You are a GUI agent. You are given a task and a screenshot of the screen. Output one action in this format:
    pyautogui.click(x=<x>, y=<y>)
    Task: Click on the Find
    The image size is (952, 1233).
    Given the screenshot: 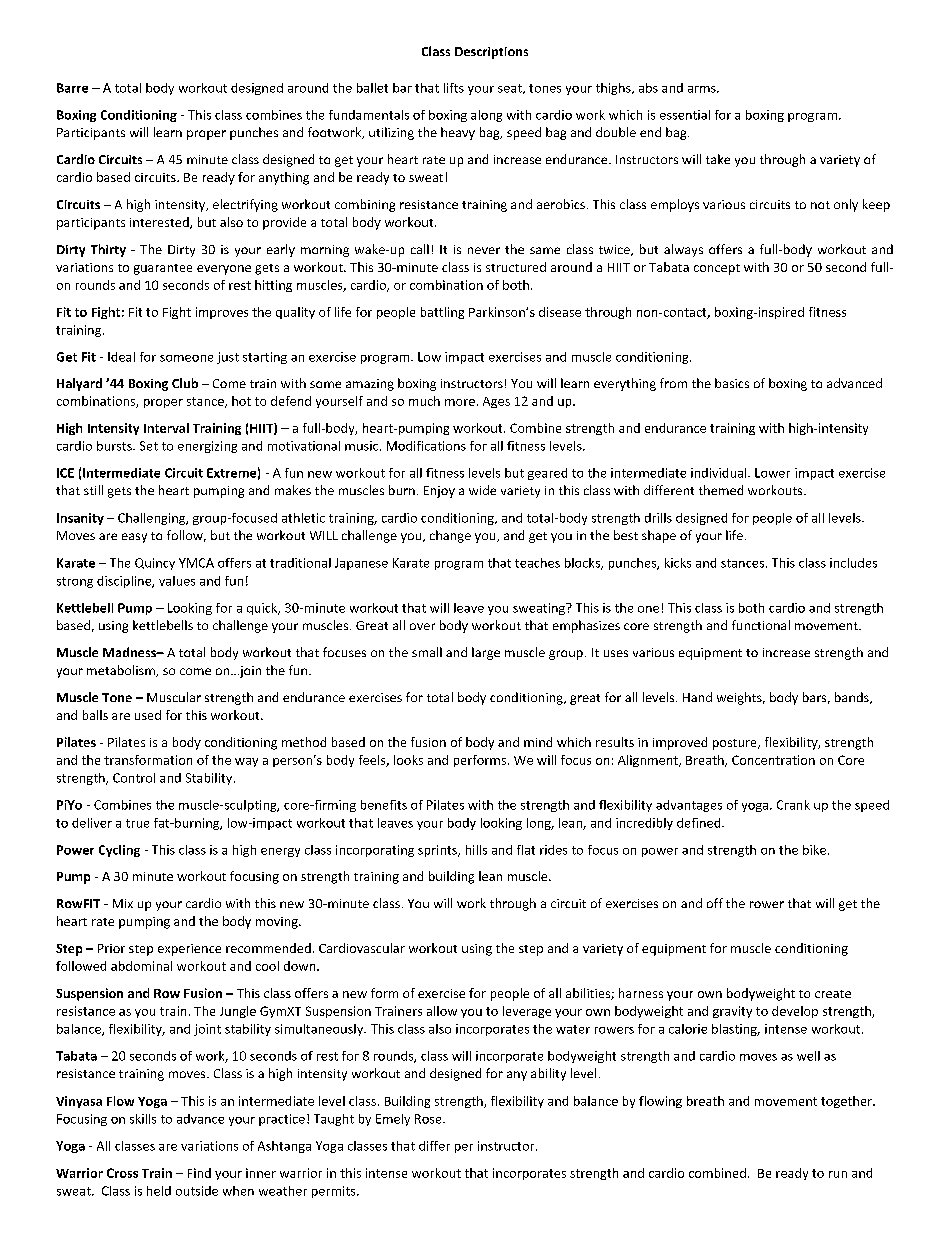 What is the action you would take?
    pyautogui.click(x=199, y=1173)
